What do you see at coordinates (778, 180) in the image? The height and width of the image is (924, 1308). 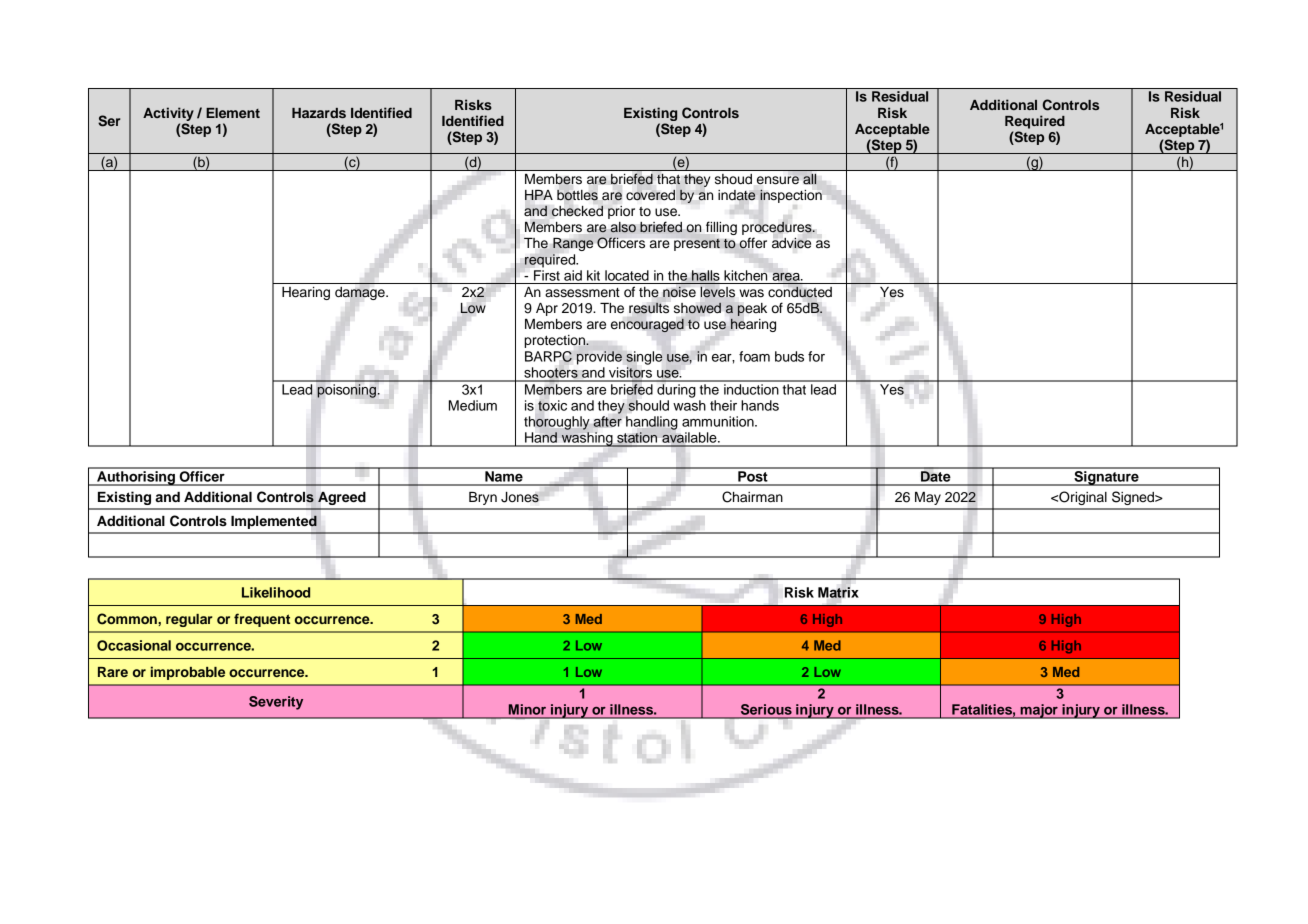 I see `ensure` at bounding box center [778, 180].
